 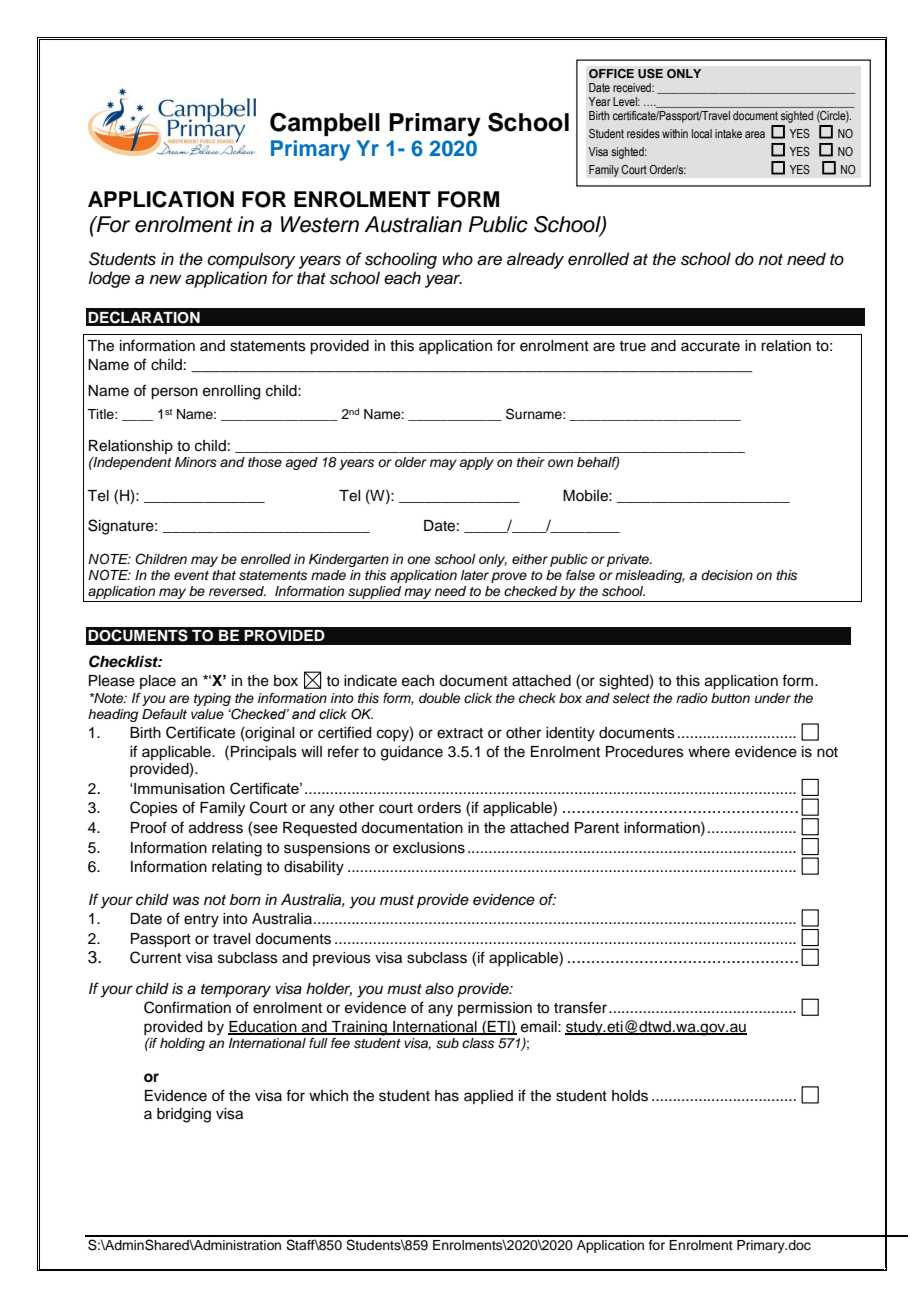 I want to click on guidance, so click(x=412, y=753).
